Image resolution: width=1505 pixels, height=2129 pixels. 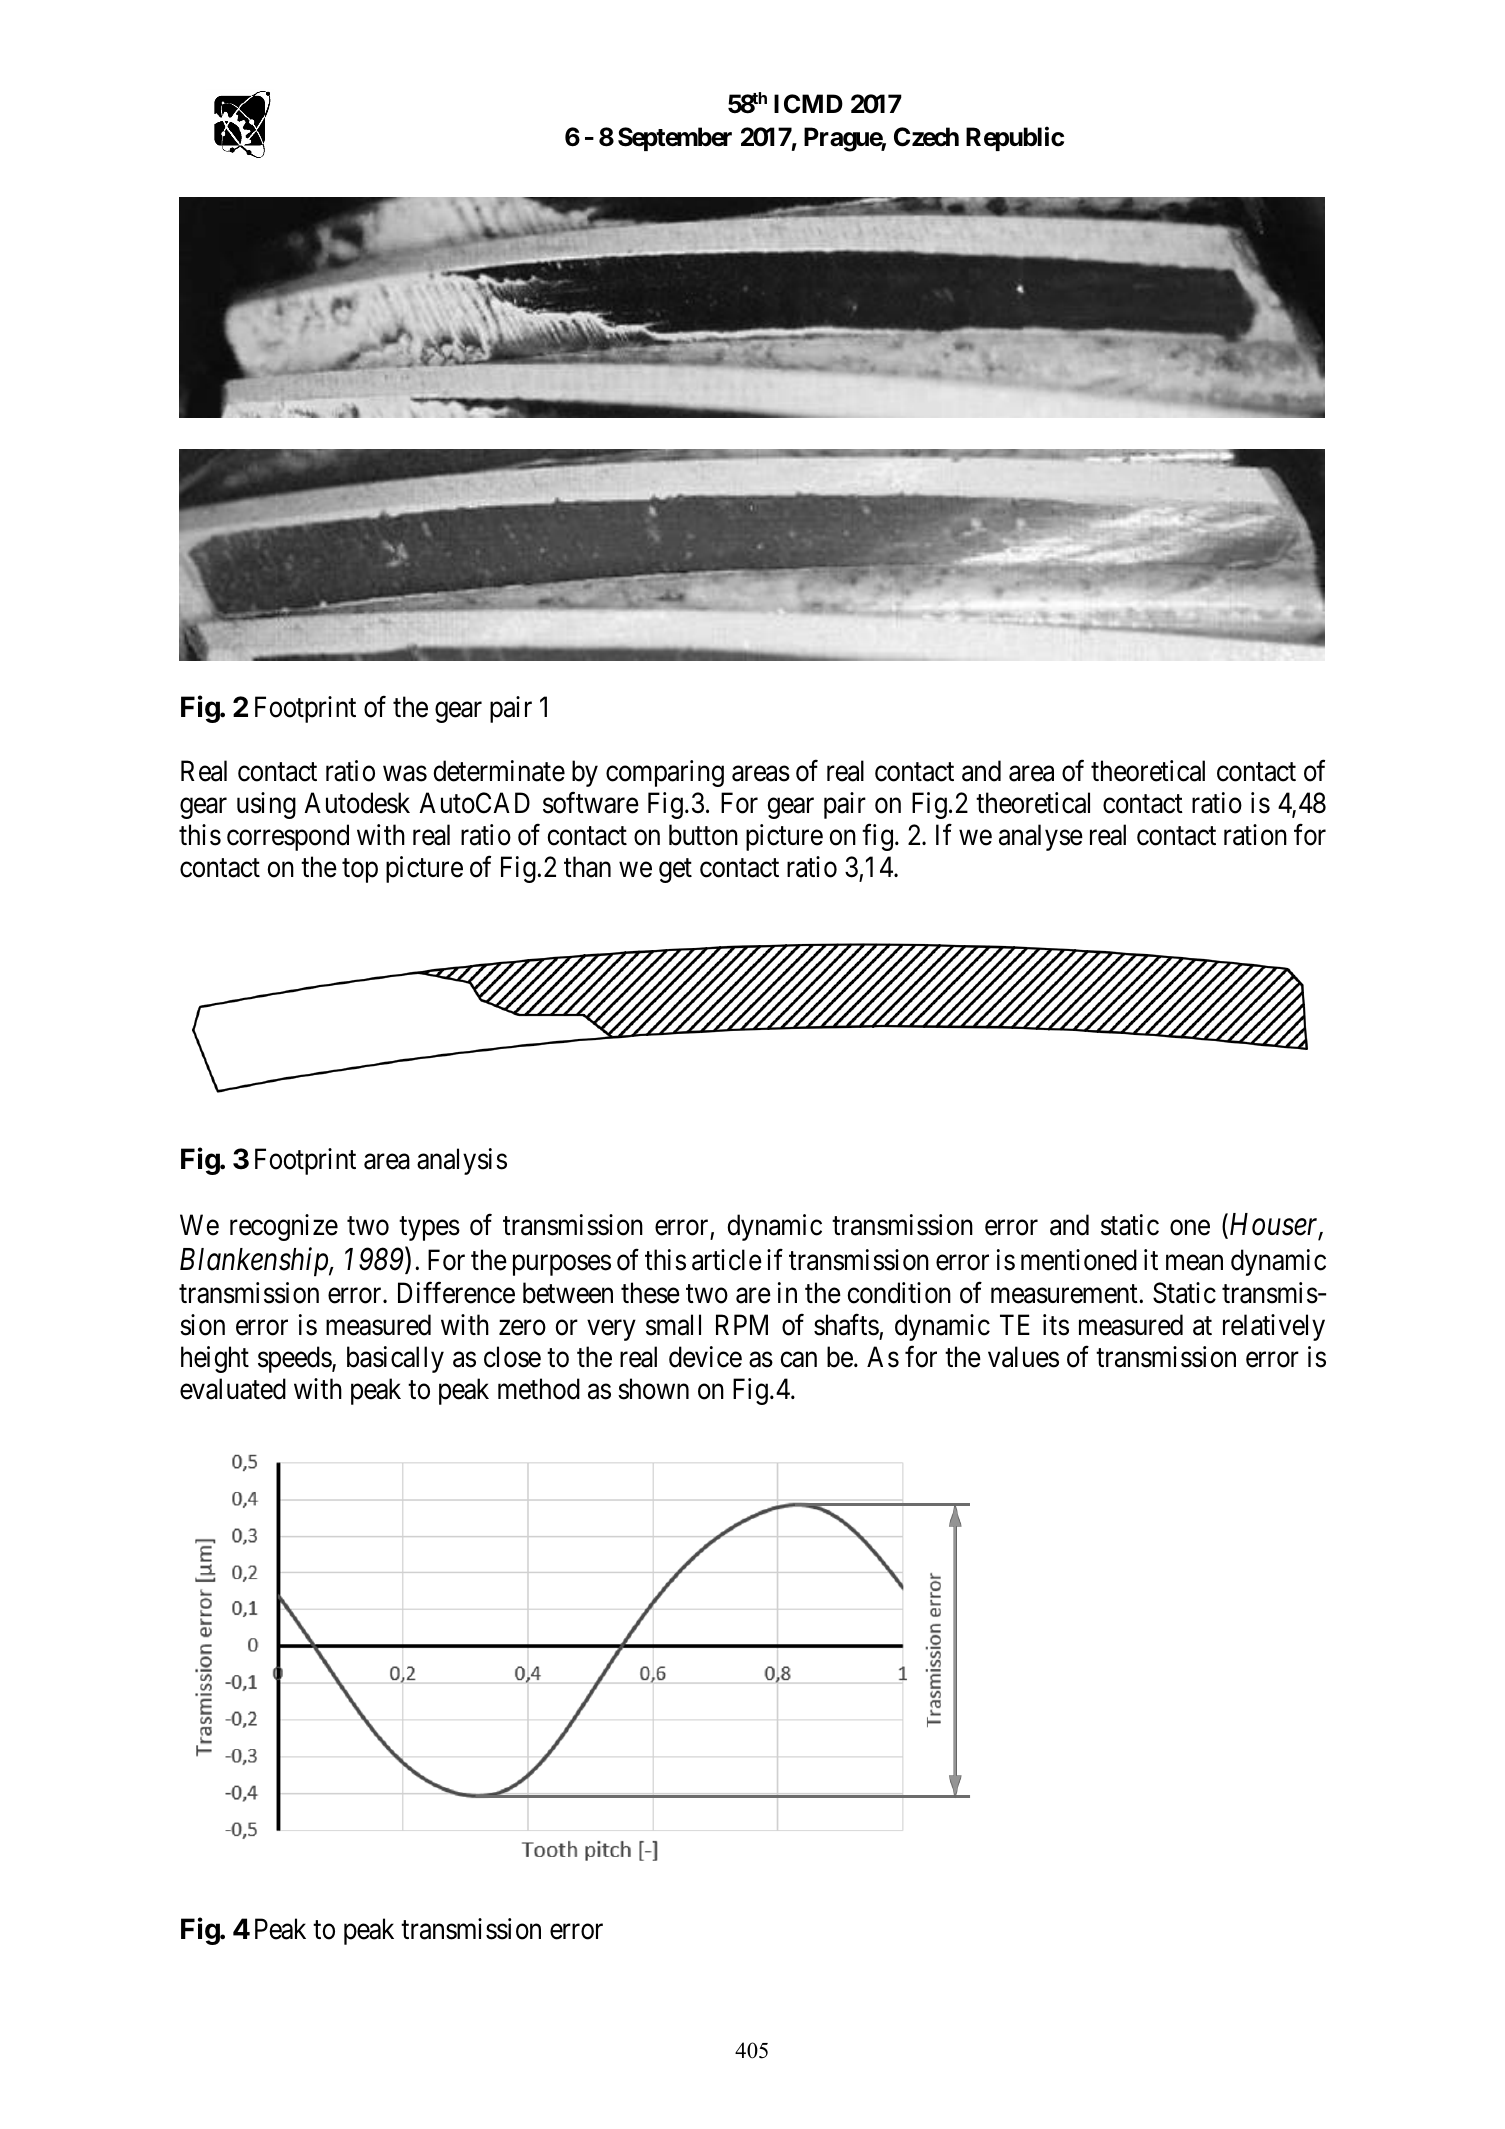 What do you see at coordinates (1079, 1260) in the screenshot?
I see `mentioned` at bounding box center [1079, 1260].
